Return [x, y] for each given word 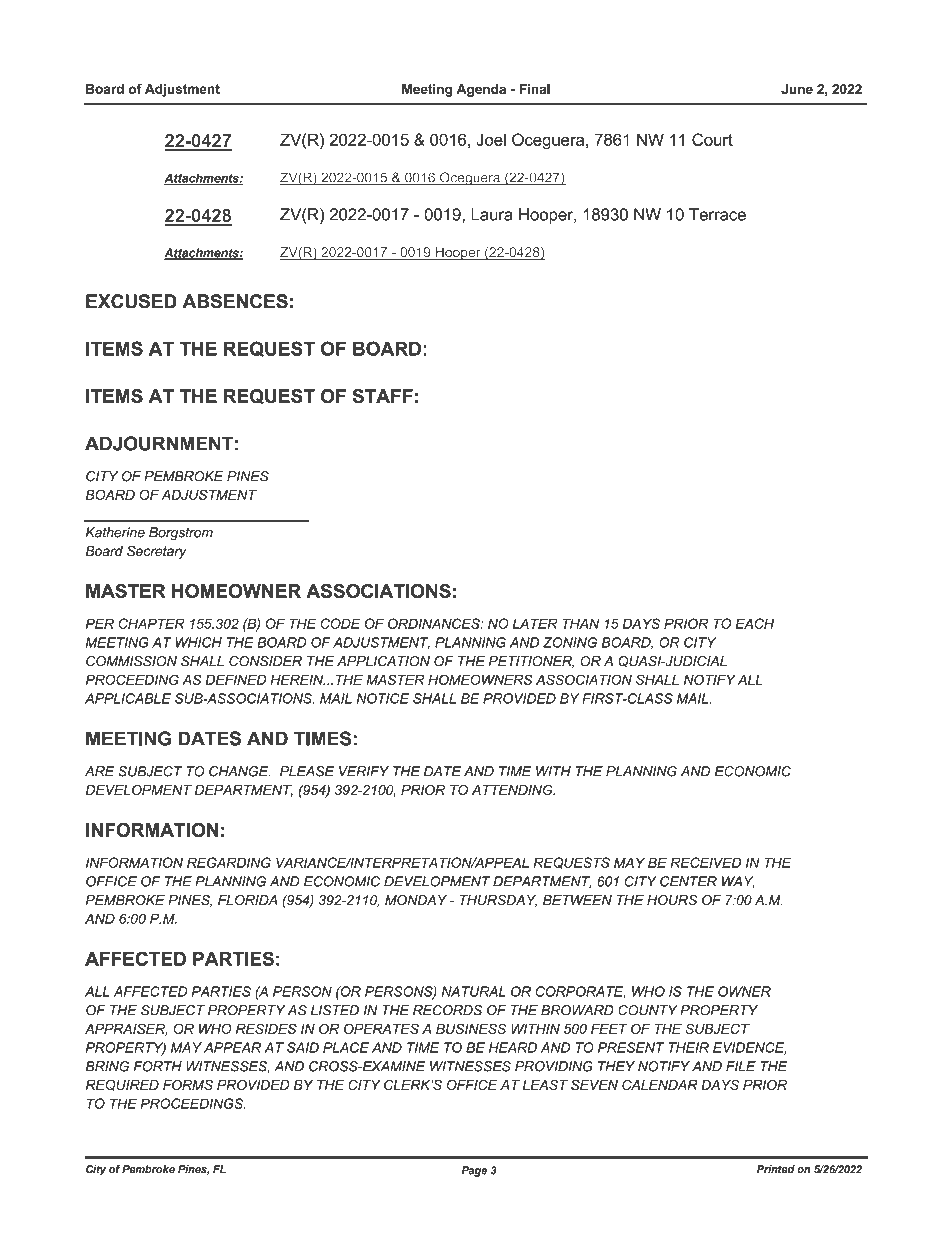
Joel [491, 139]
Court [712, 139]
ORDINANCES [435, 623]
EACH [755, 623]
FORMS [188, 1084]
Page [474, 1171]
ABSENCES [235, 301]
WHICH [199, 642]
